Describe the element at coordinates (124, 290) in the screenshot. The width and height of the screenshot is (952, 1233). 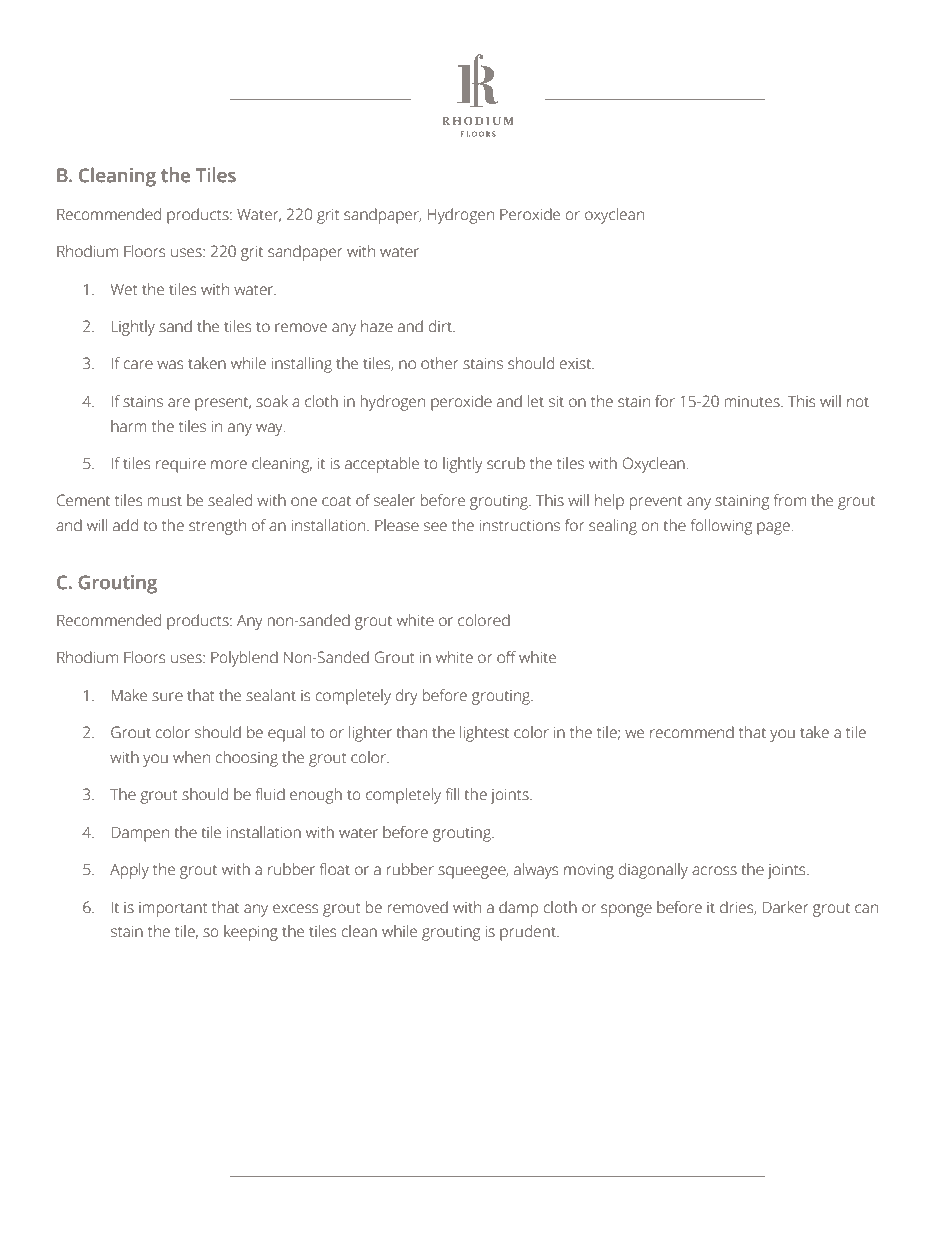
I see `Wet` at that location.
